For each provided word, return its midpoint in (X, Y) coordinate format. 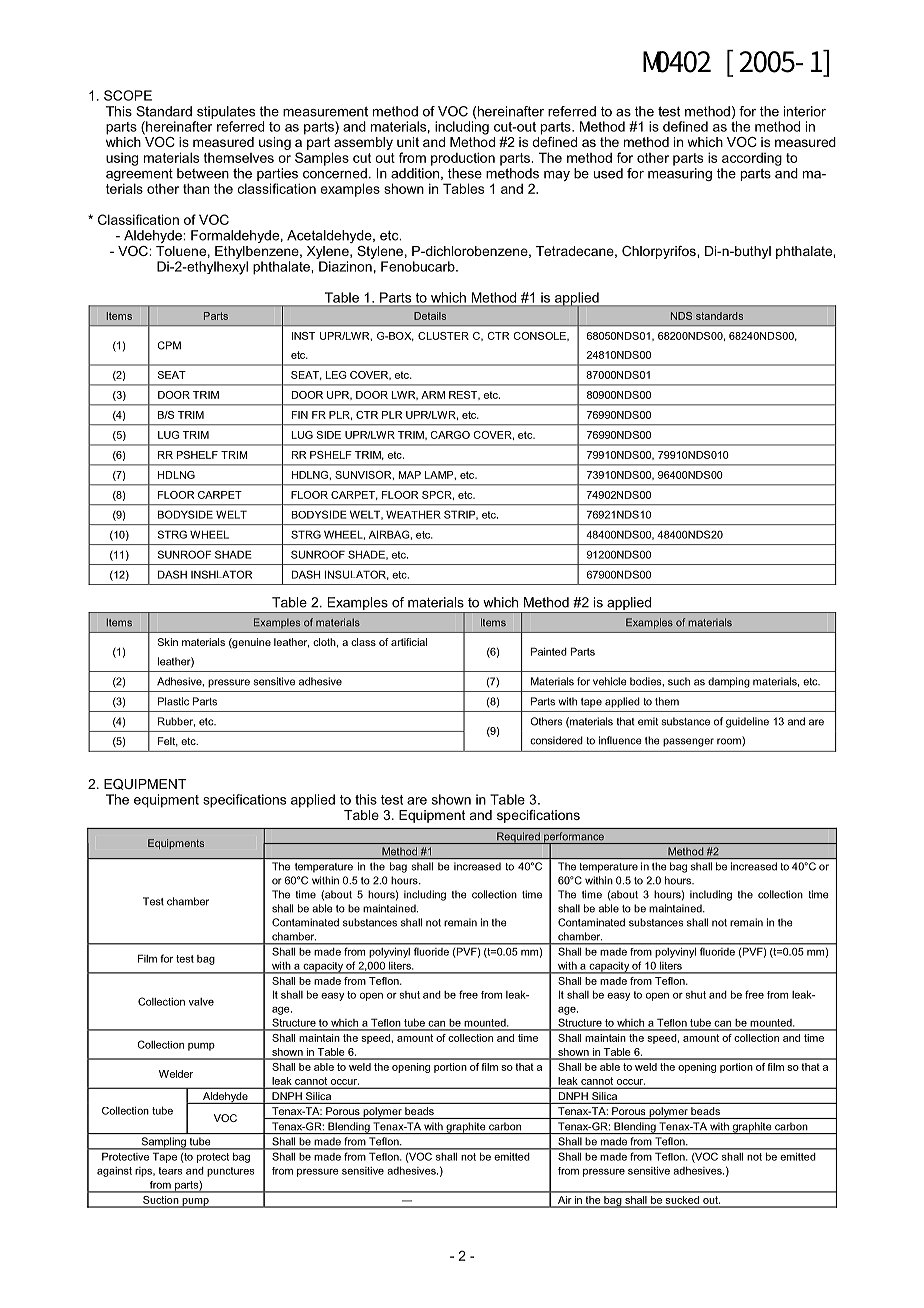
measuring (680, 174)
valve (201, 1002)
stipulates (226, 112)
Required (518, 838)
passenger (688, 742)
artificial (409, 642)
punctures (230, 1172)
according (752, 159)
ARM (433, 395)
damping (729, 682)
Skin (168, 642)
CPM (169, 345)
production (463, 159)
